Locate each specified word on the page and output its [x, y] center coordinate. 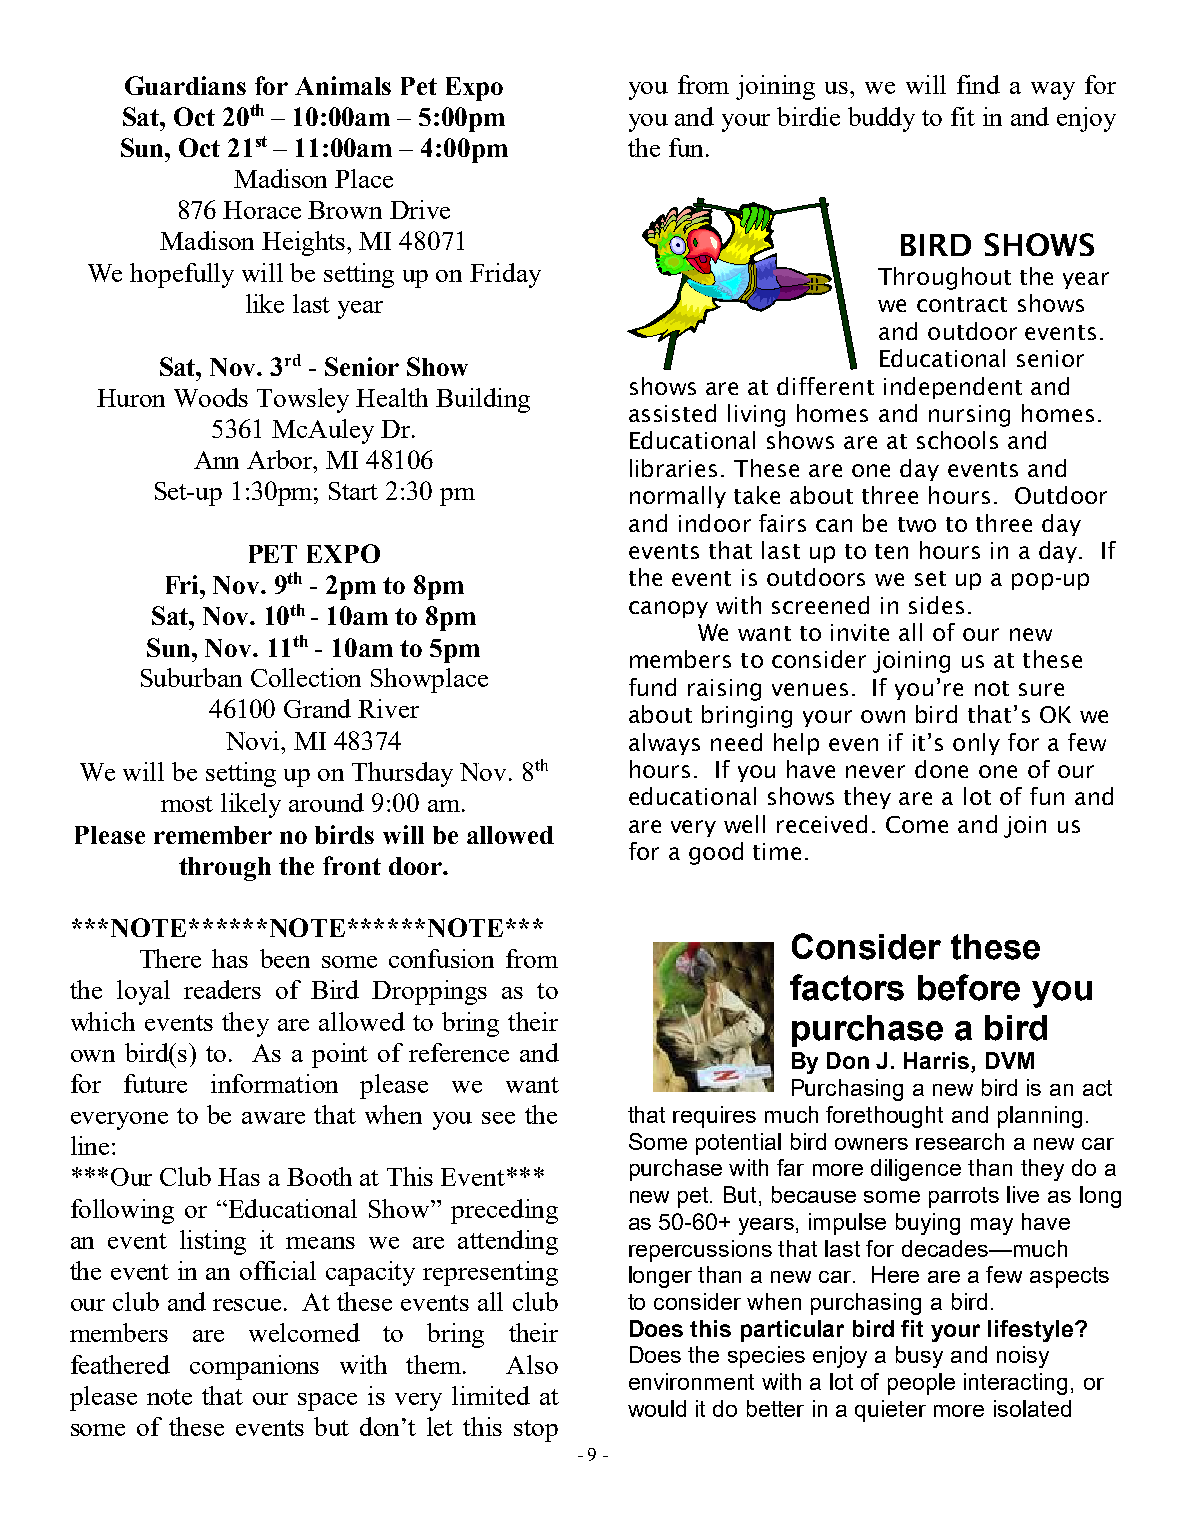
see [498, 1118]
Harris [938, 1062]
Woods [211, 397]
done [941, 769]
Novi [254, 740]
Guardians [185, 85]
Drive [420, 209]
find [978, 84]
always [664, 744]
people [921, 1384]
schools [957, 440]
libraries [673, 468]
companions [254, 1367]
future [155, 1083]
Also [532, 1364]
